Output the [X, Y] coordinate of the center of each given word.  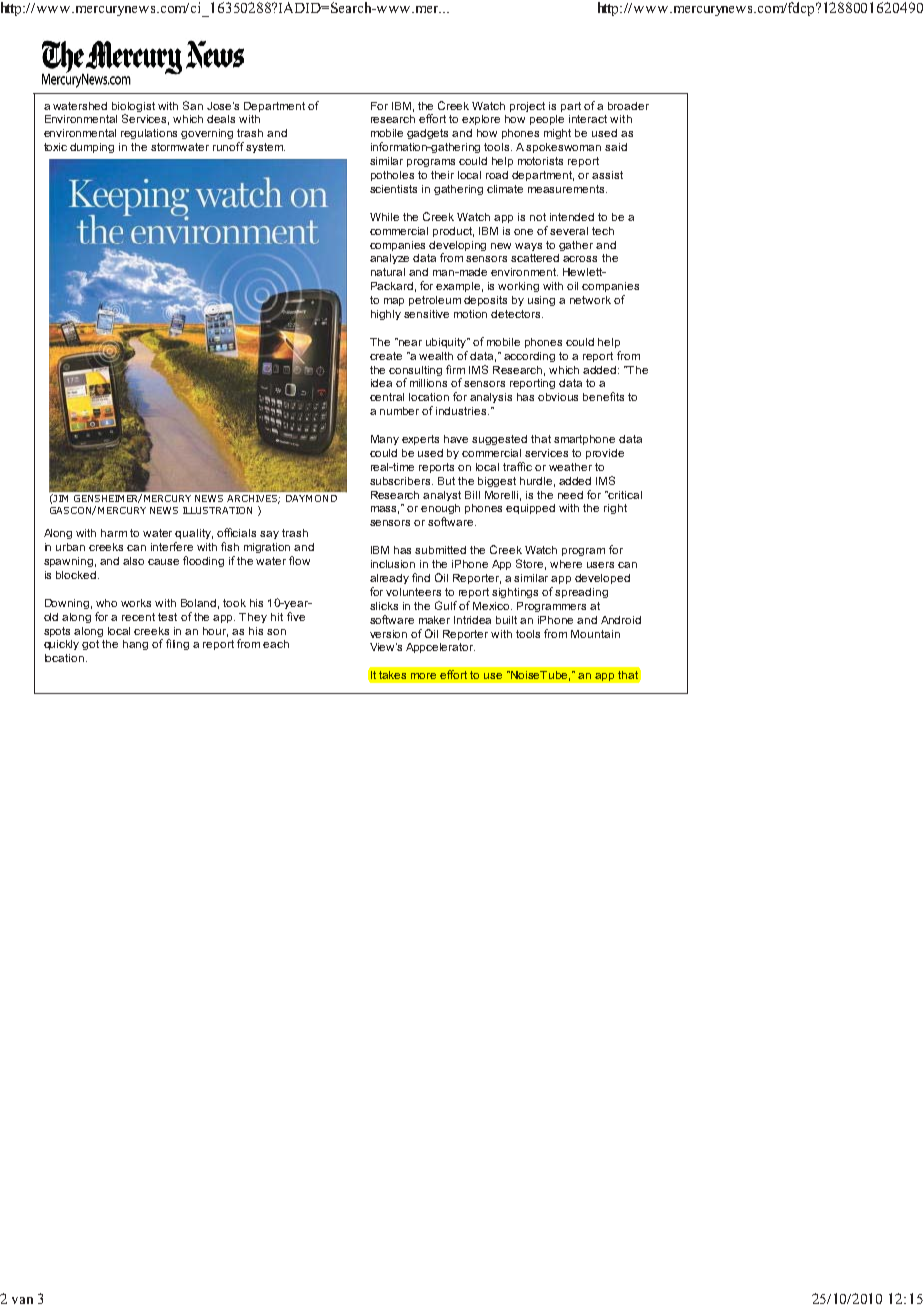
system [265, 148]
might [557, 134]
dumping [92, 148]
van [22, 1300]
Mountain [595, 634]
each [276, 644]
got [90, 645]
